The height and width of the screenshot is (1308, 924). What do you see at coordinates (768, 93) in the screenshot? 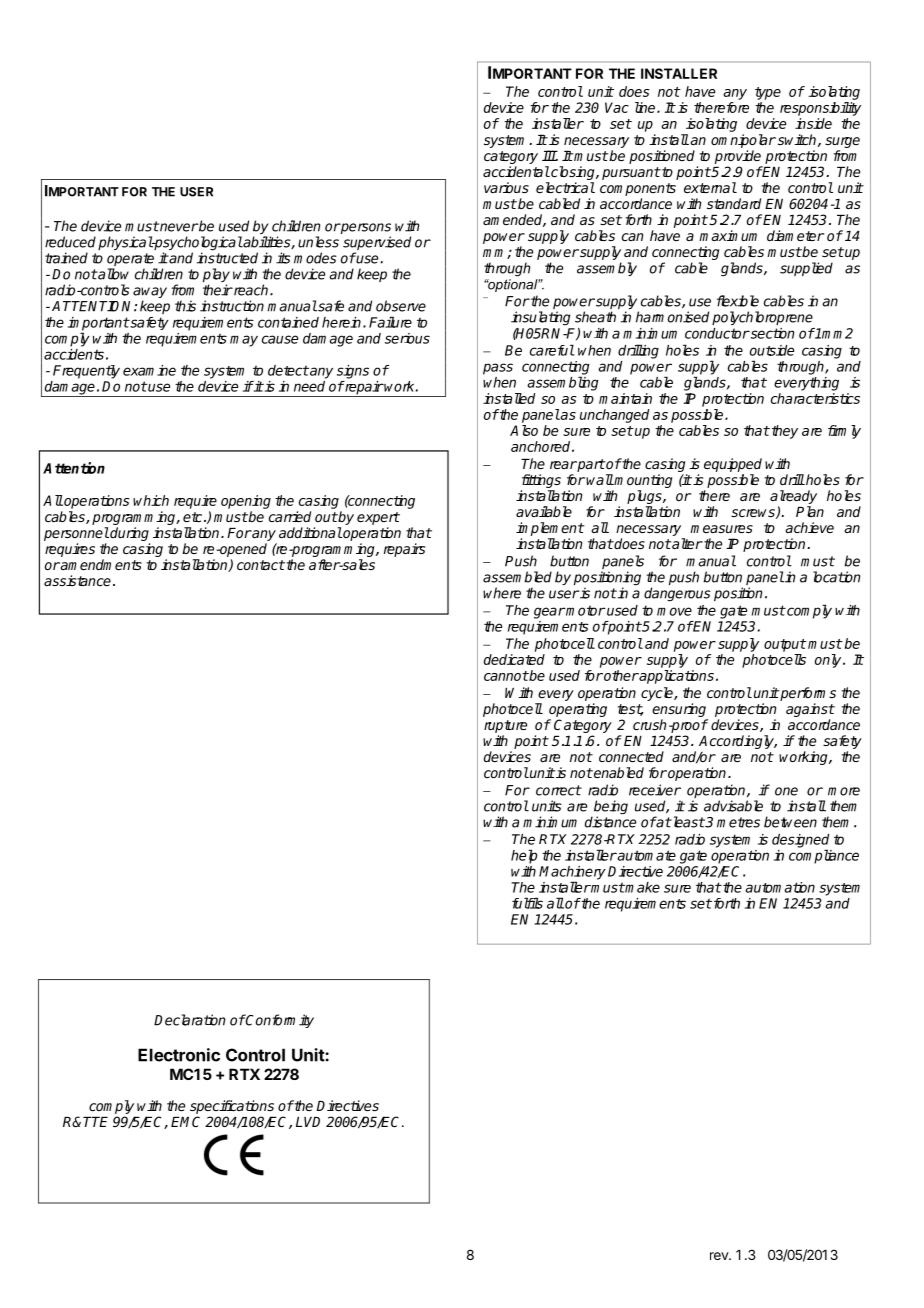
I see `type` at bounding box center [768, 93].
